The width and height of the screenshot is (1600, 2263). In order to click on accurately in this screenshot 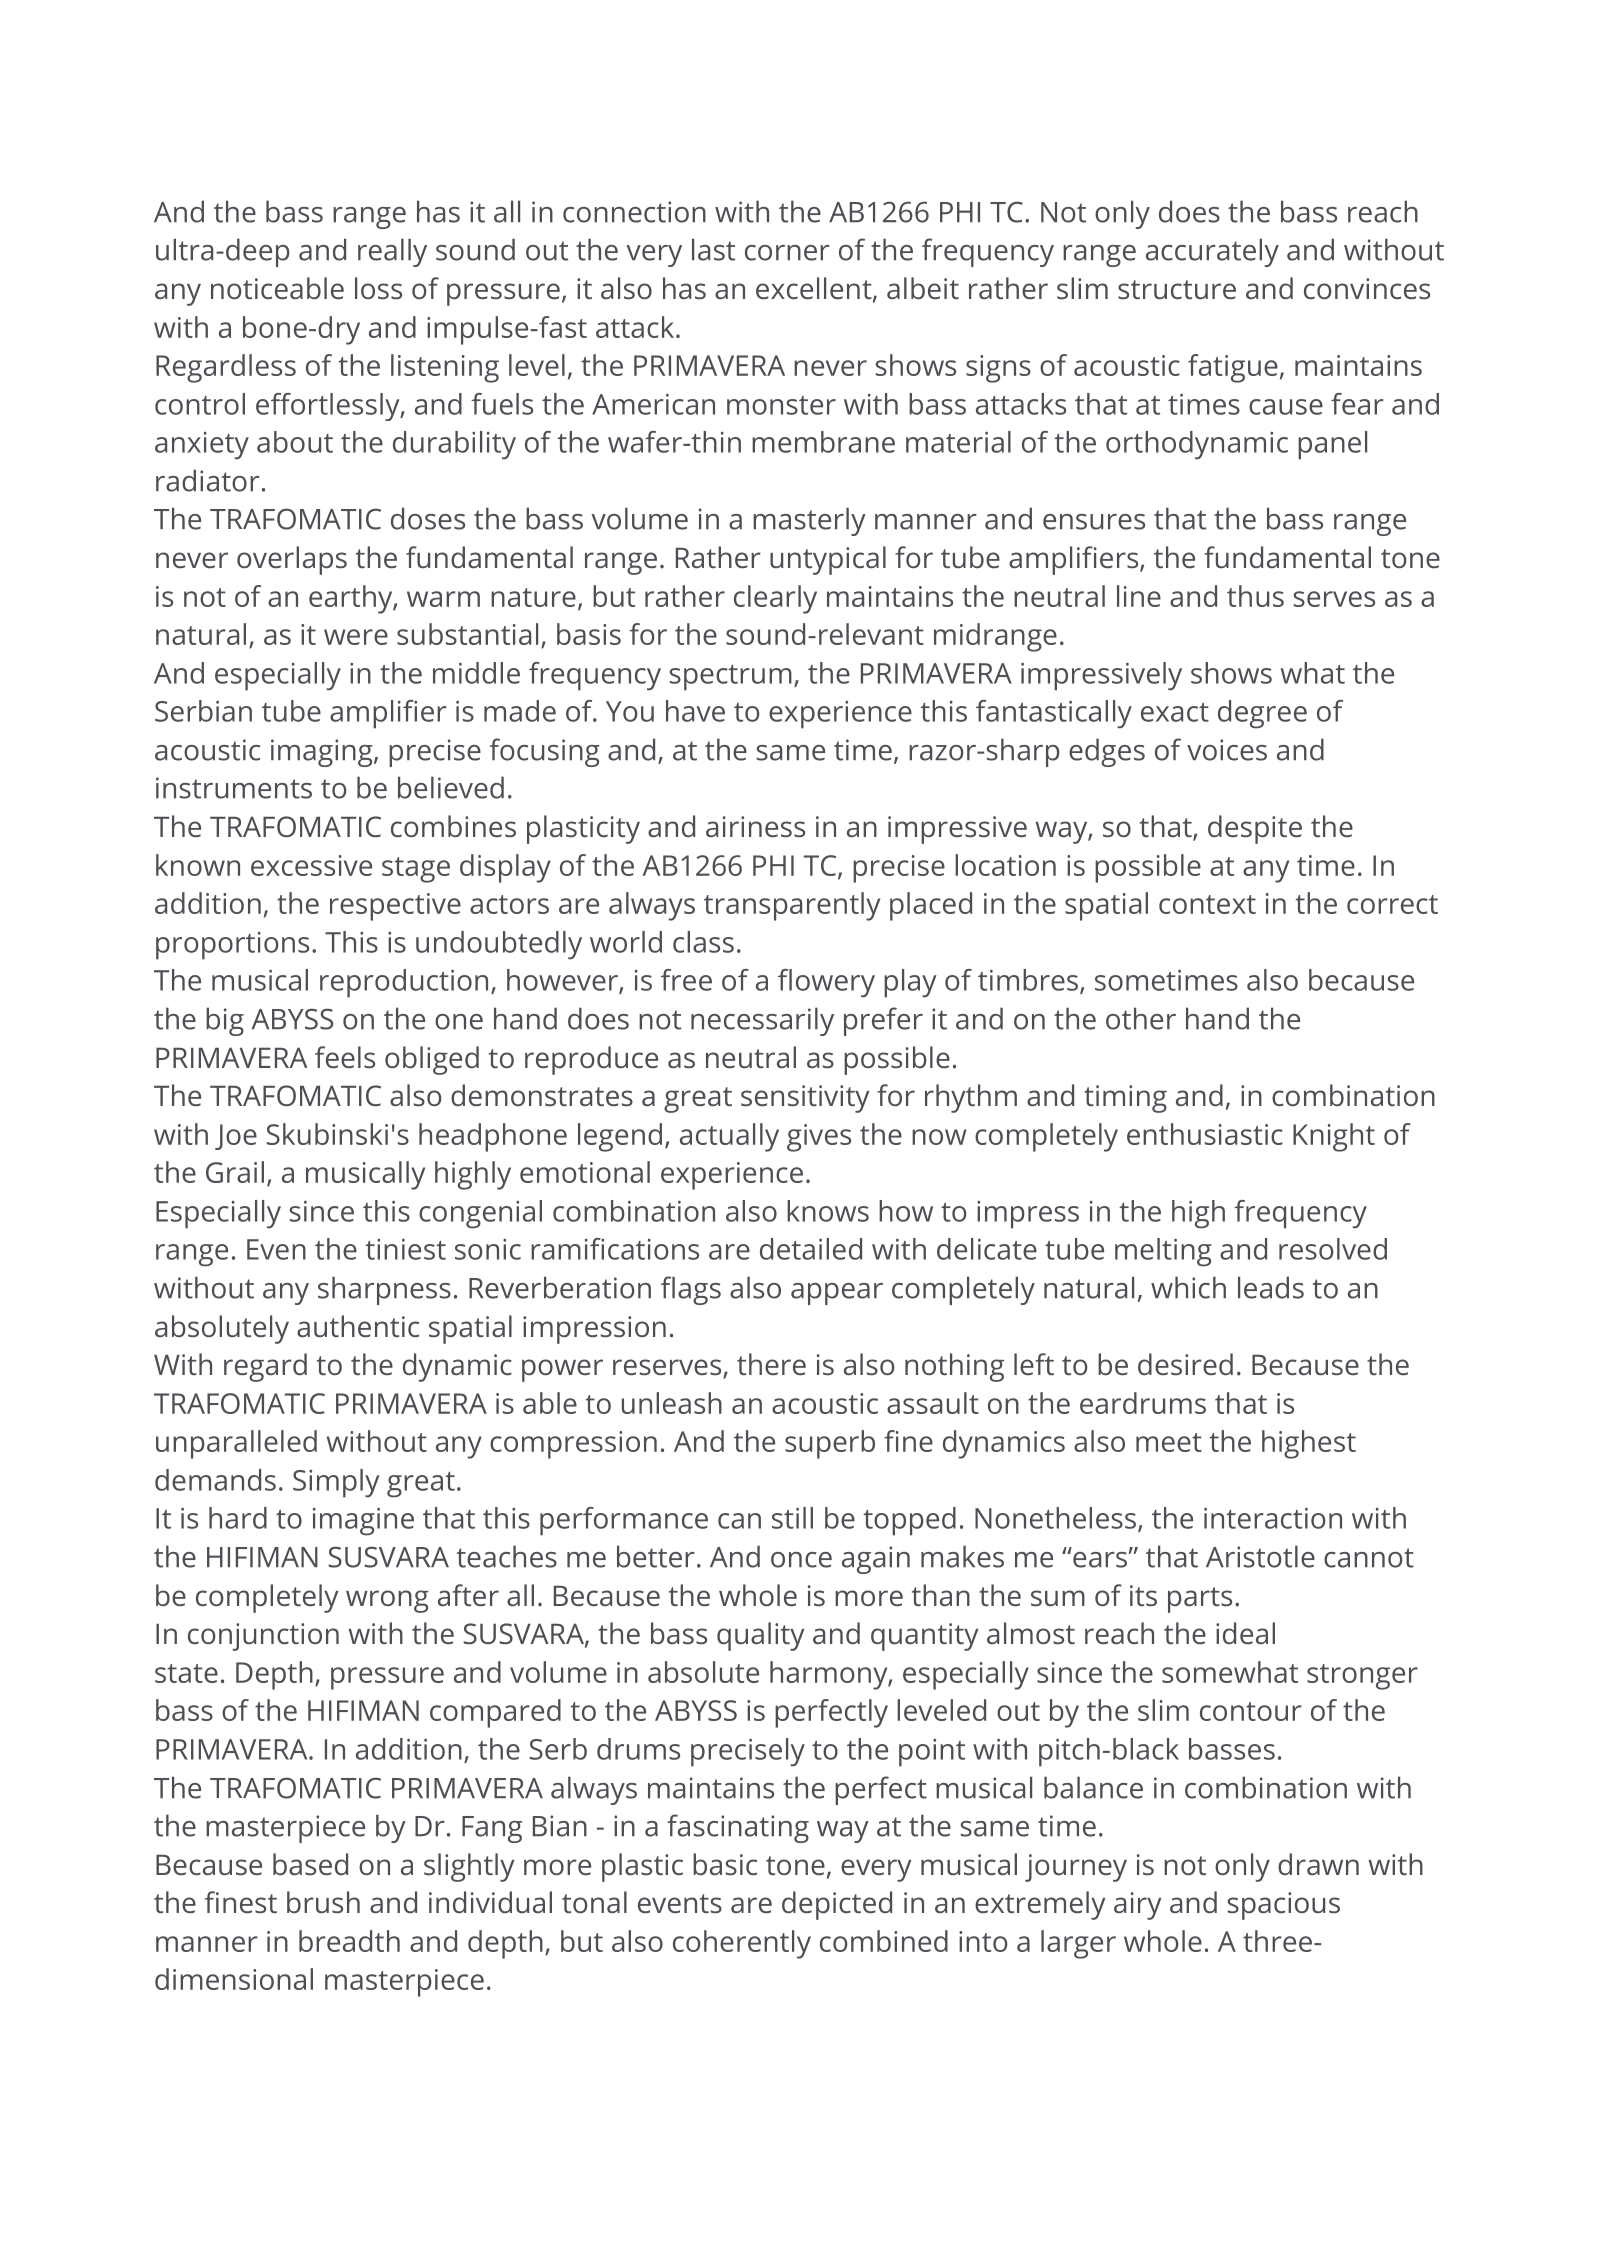, I will do `click(1212, 252)`.
